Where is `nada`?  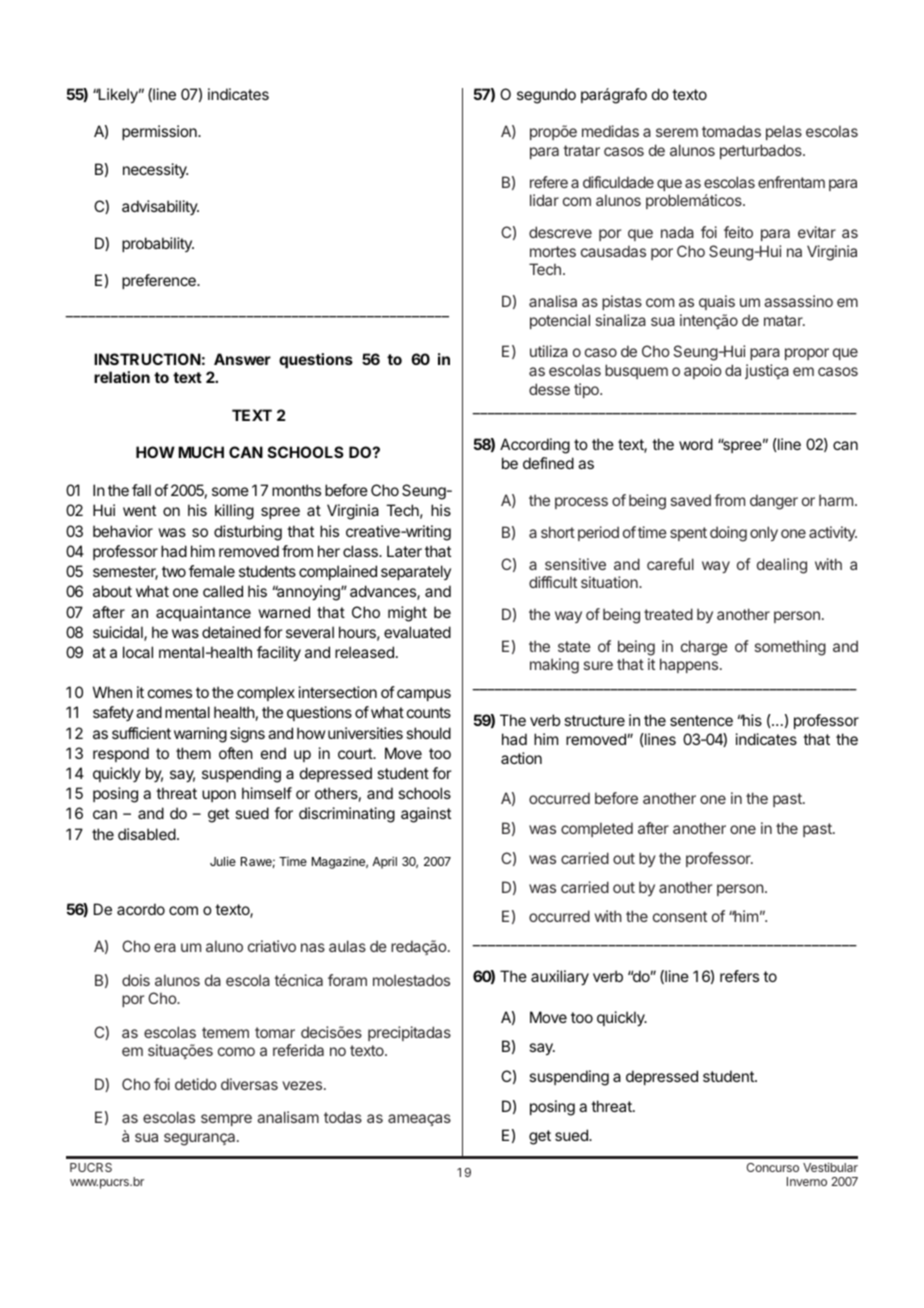 nada is located at coordinates (677, 232).
